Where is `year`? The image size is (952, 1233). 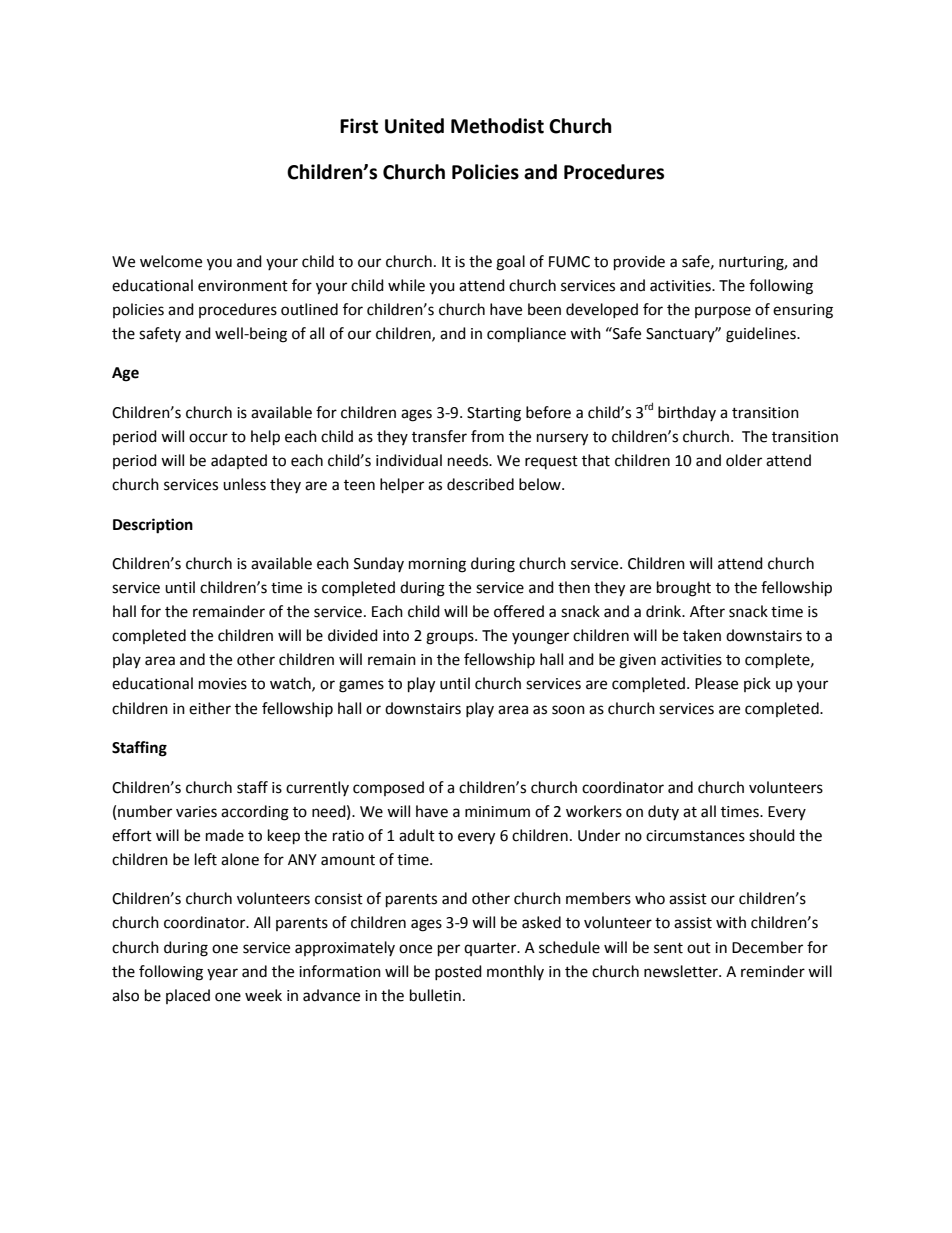
year is located at coordinates (222, 974).
